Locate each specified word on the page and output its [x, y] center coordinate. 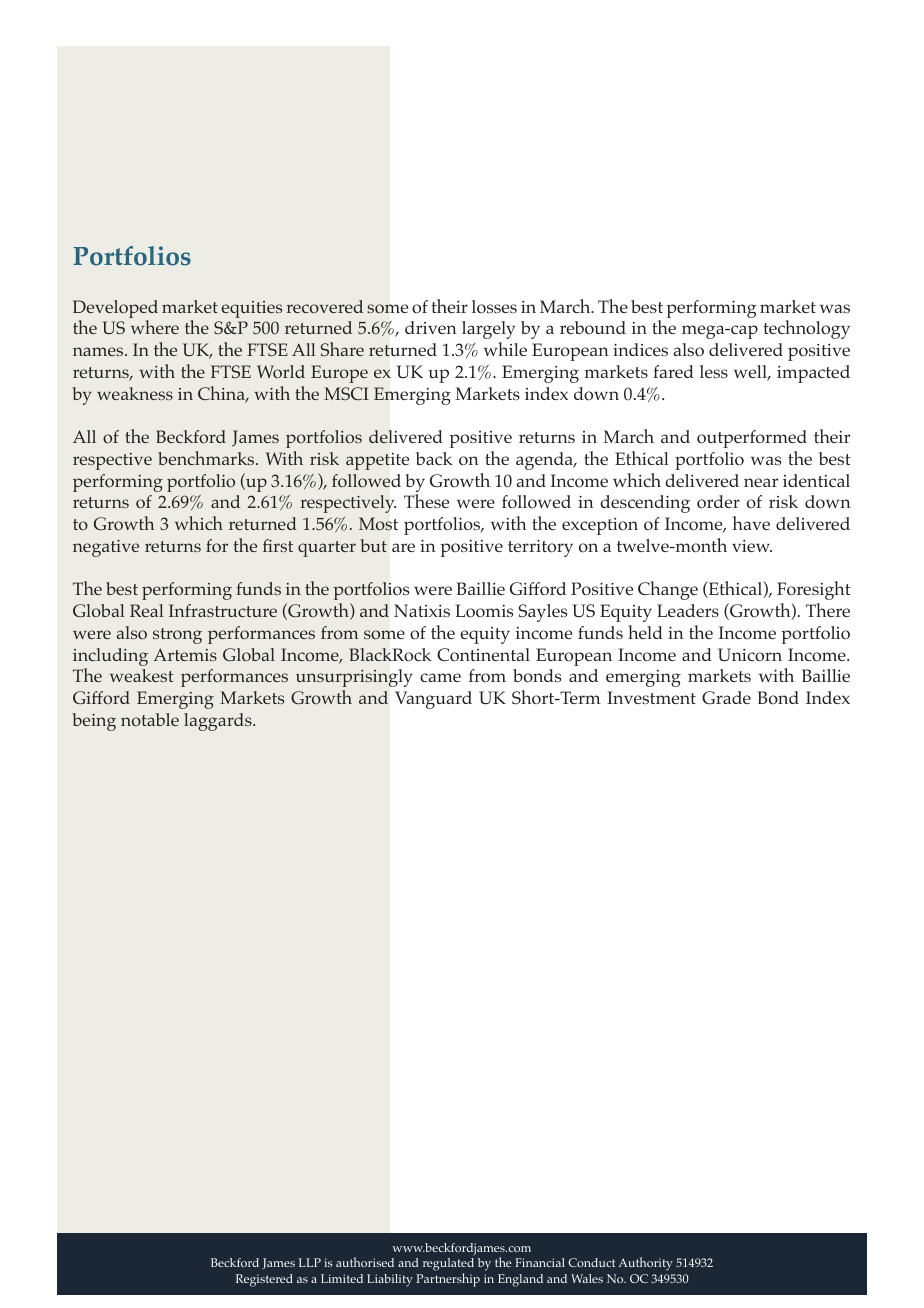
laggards [219, 722]
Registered [264, 1280]
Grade [726, 698]
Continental [483, 655]
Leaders [688, 610]
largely [488, 330]
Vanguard [433, 700]
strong [177, 636]
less [714, 371]
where [155, 327]
